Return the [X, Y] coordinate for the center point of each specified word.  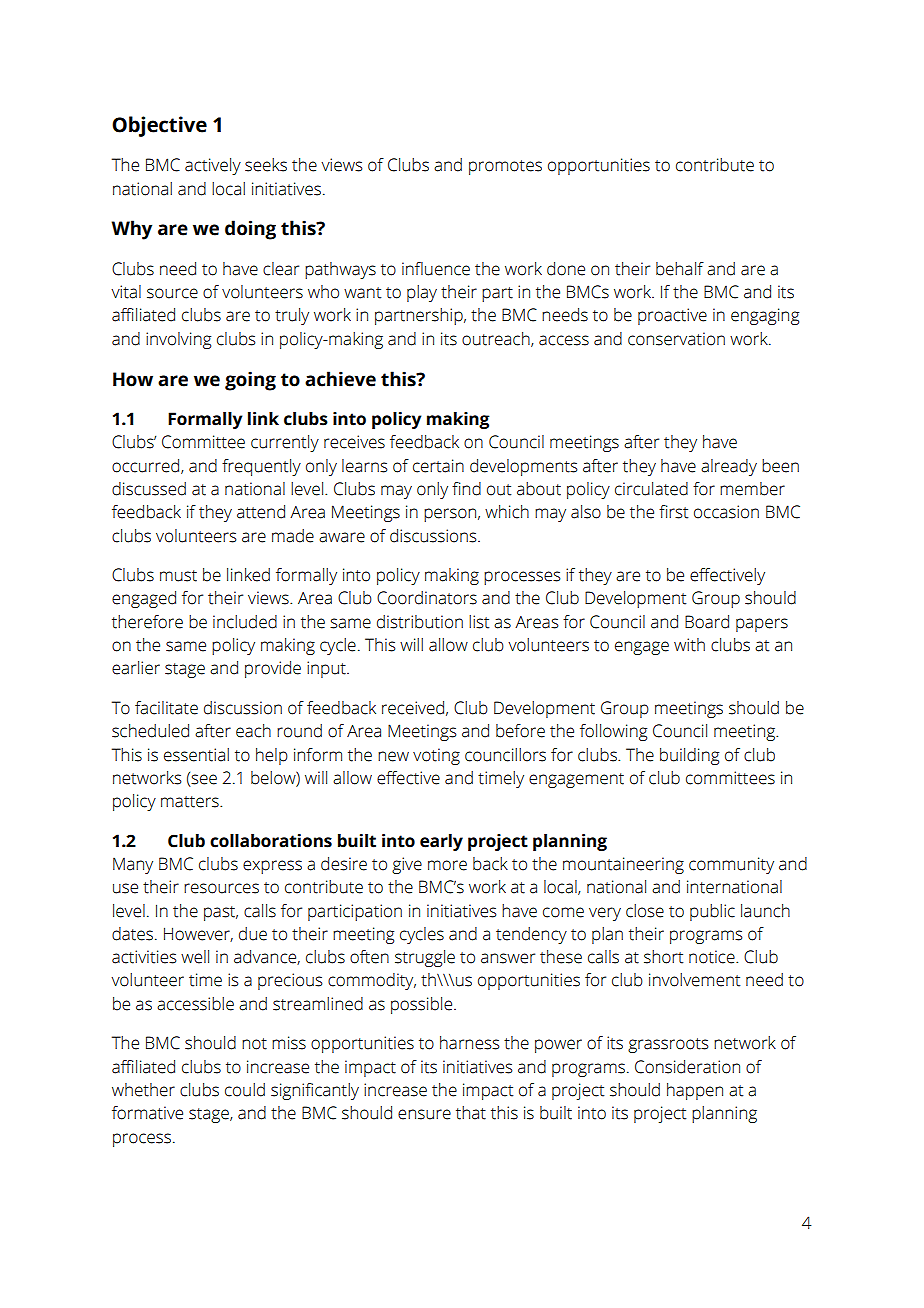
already [729, 467]
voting [436, 756]
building [689, 756]
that [471, 1113]
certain [438, 466]
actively [213, 166]
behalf [680, 269]
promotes [505, 167]
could [245, 1090]
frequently [261, 467]
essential [196, 755]
